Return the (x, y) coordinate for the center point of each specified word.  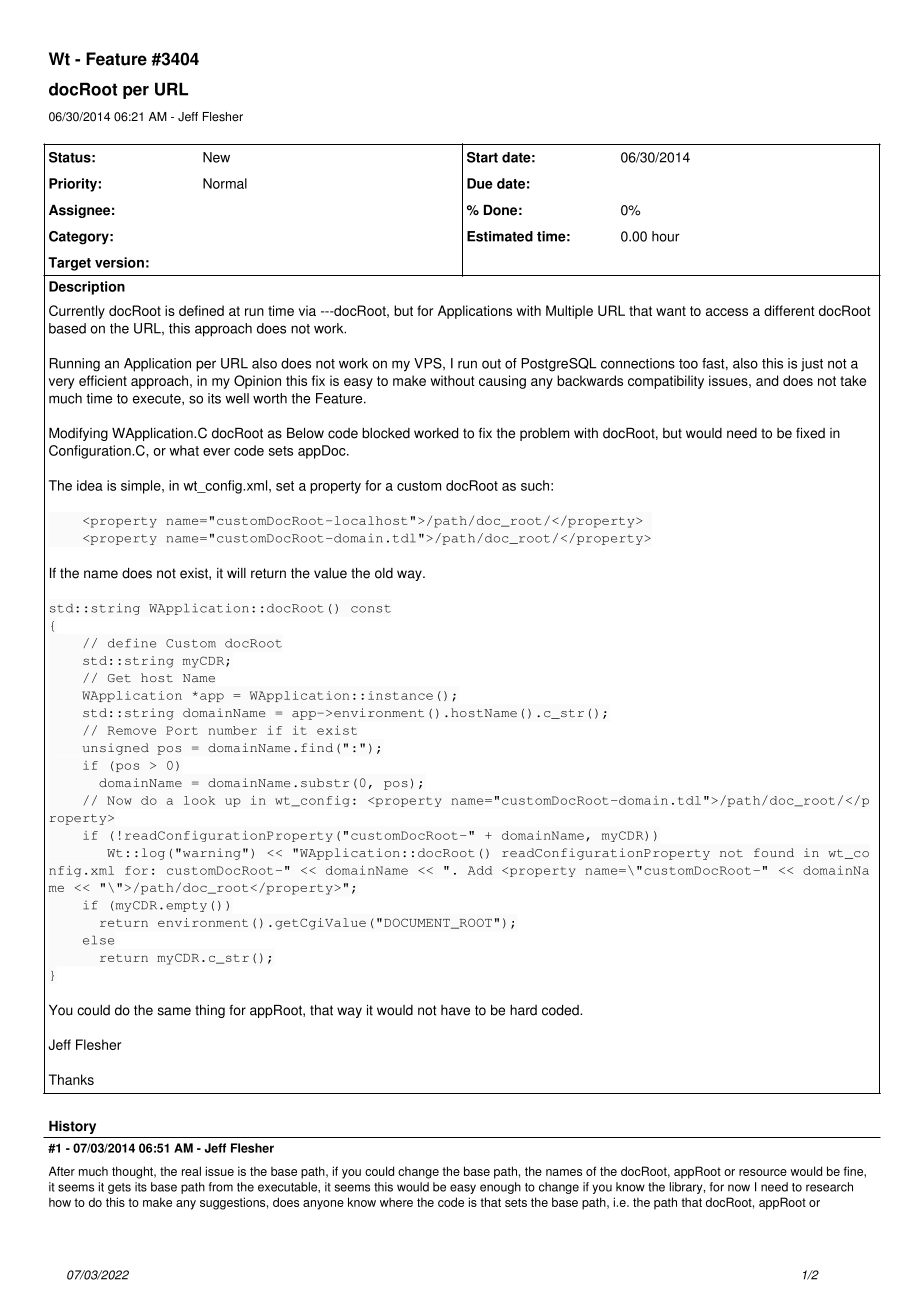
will (236, 573)
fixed (810, 433)
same (174, 1011)
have (455, 1010)
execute (158, 399)
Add (480, 870)
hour (666, 236)
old (384, 573)
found (774, 852)
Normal (225, 183)
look (199, 800)
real (191, 1171)
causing (502, 382)
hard (523, 1010)
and (767, 380)
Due (480, 183)
